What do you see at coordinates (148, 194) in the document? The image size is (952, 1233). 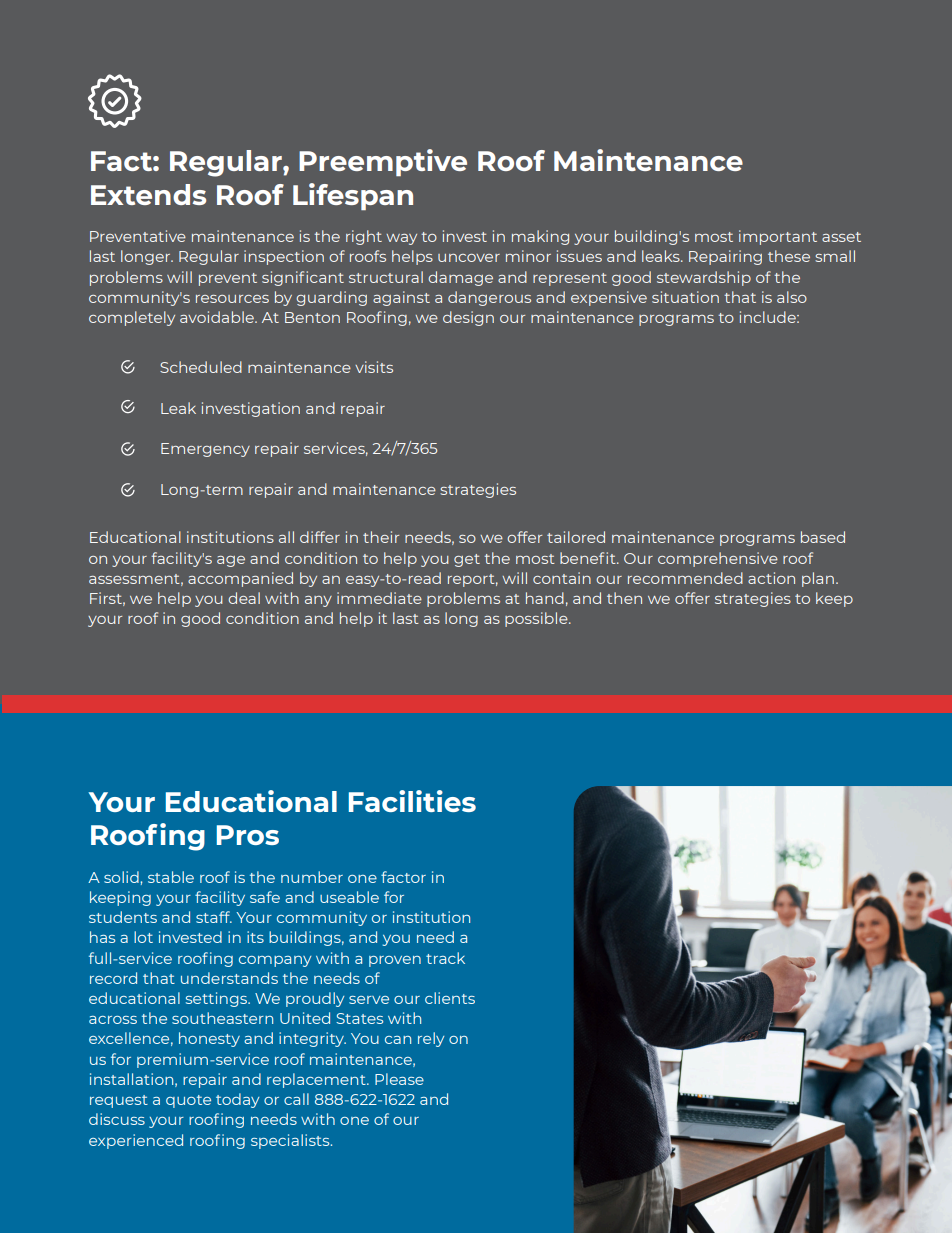 I see `Extends` at bounding box center [148, 194].
